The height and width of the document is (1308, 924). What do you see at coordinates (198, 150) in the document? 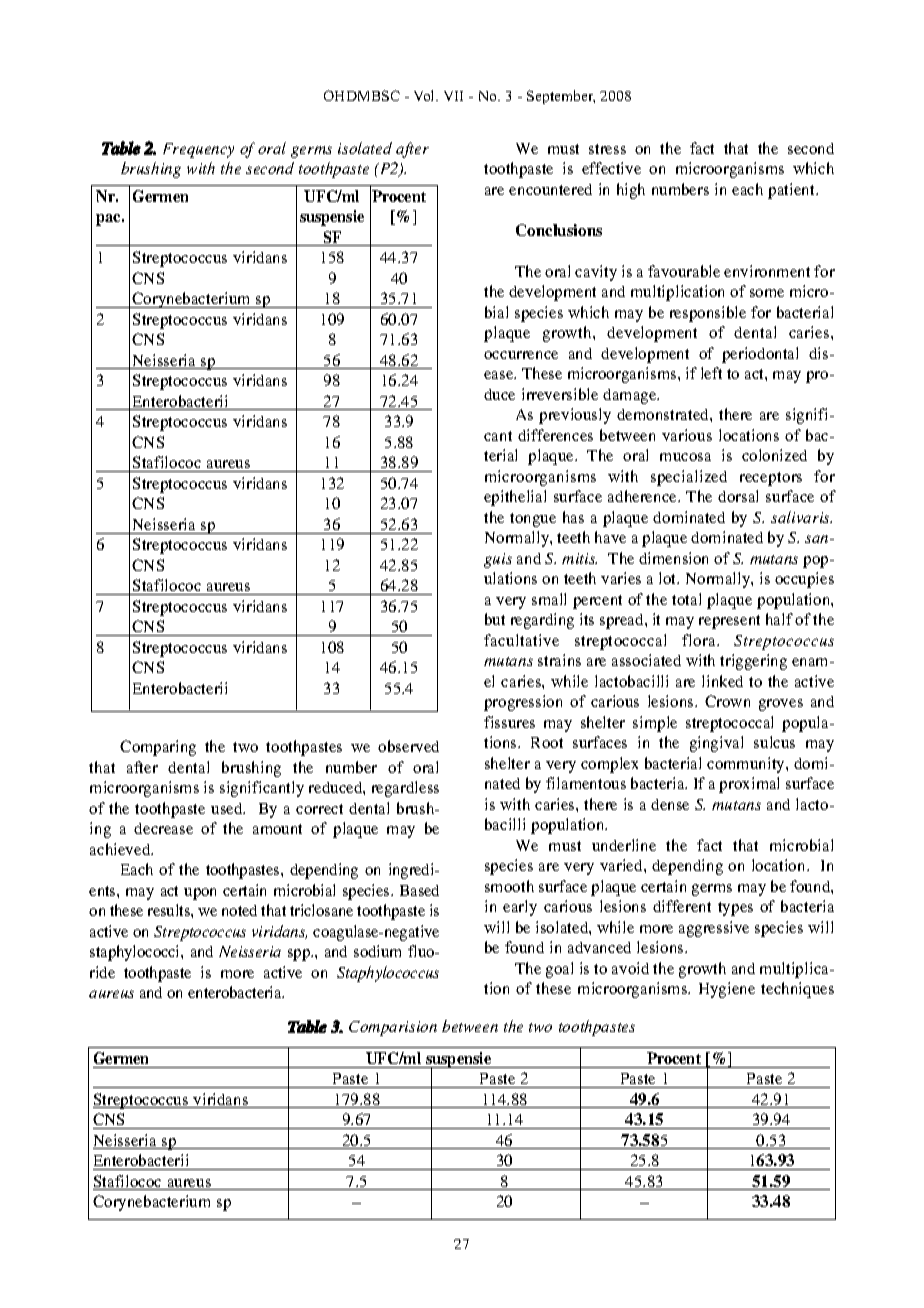
I see `Frequency` at bounding box center [198, 150].
